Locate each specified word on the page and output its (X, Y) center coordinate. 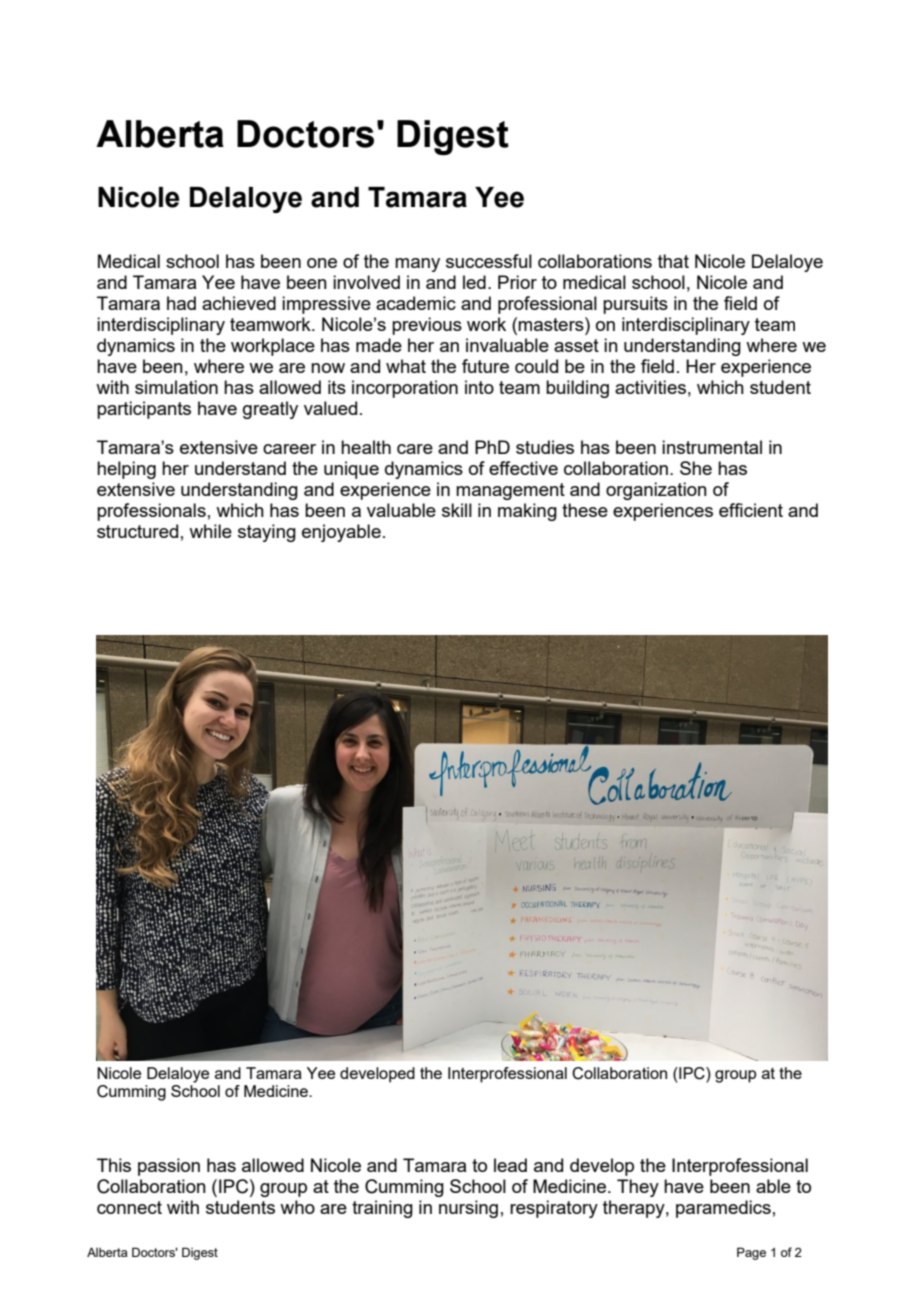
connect (129, 1207)
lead (510, 1165)
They (638, 1188)
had (181, 303)
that (673, 261)
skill (457, 510)
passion (169, 1167)
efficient (751, 510)
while (210, 531)
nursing (468, 1209)
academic (416, 303)
